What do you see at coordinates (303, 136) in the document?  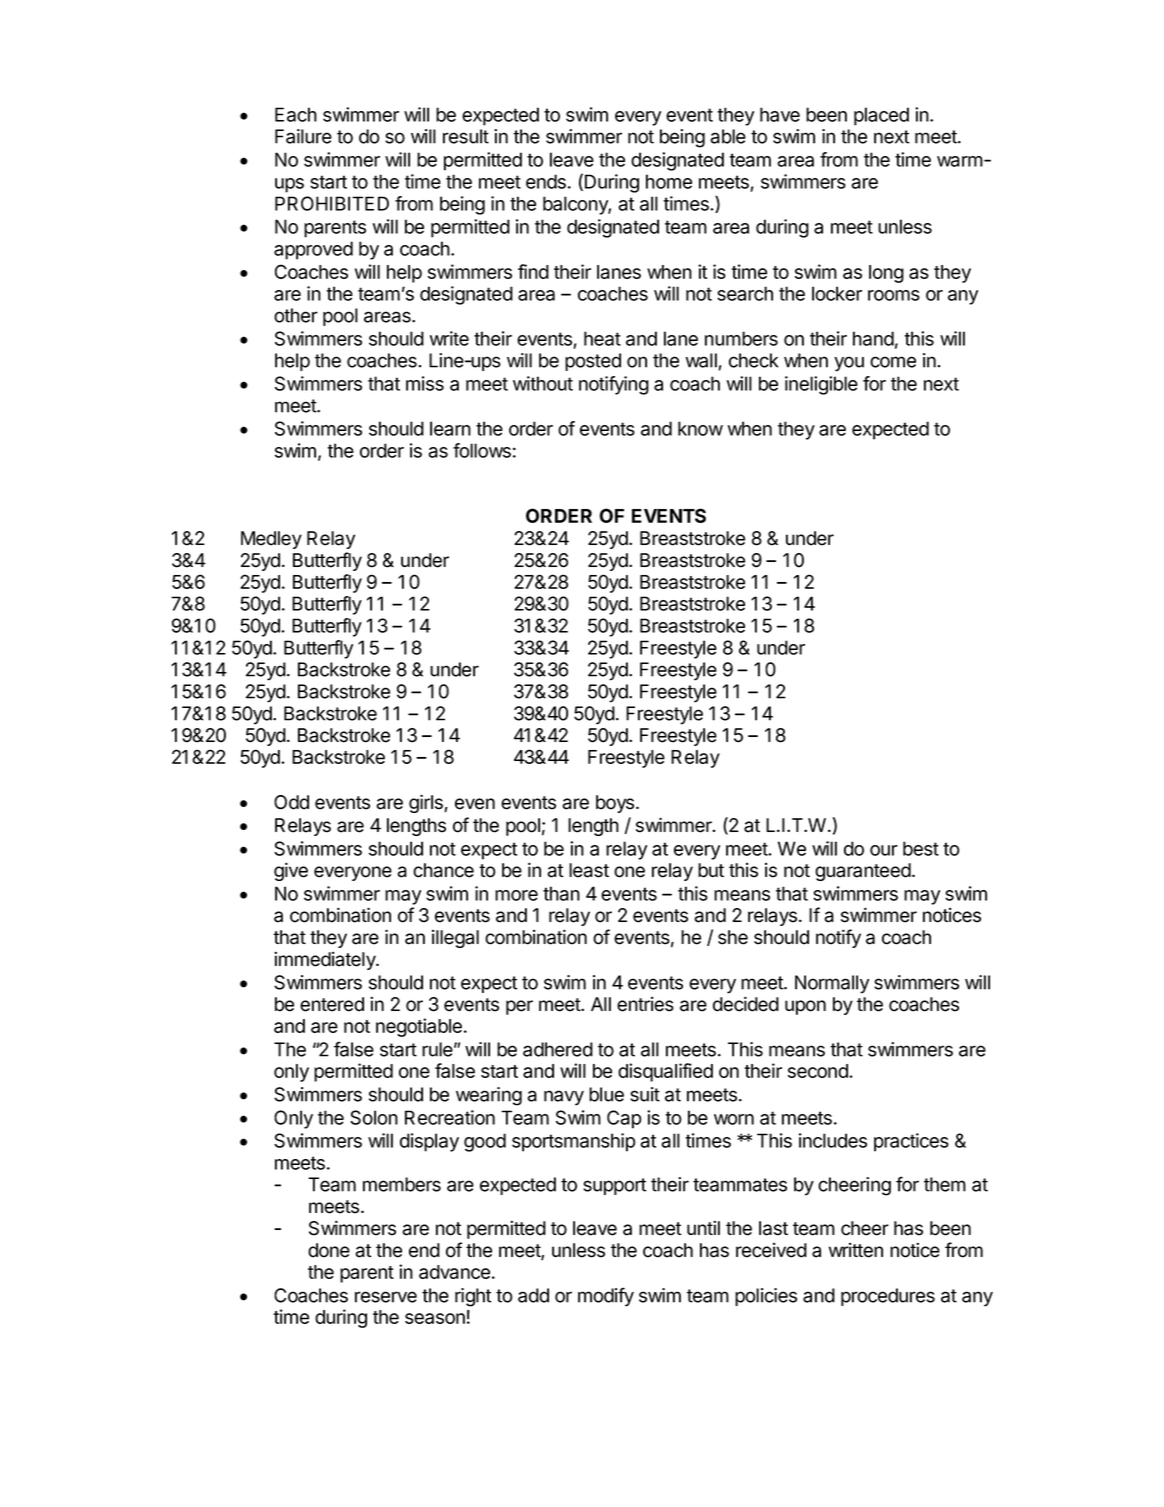 I see `Failure` at bounding box center [303, 136].
